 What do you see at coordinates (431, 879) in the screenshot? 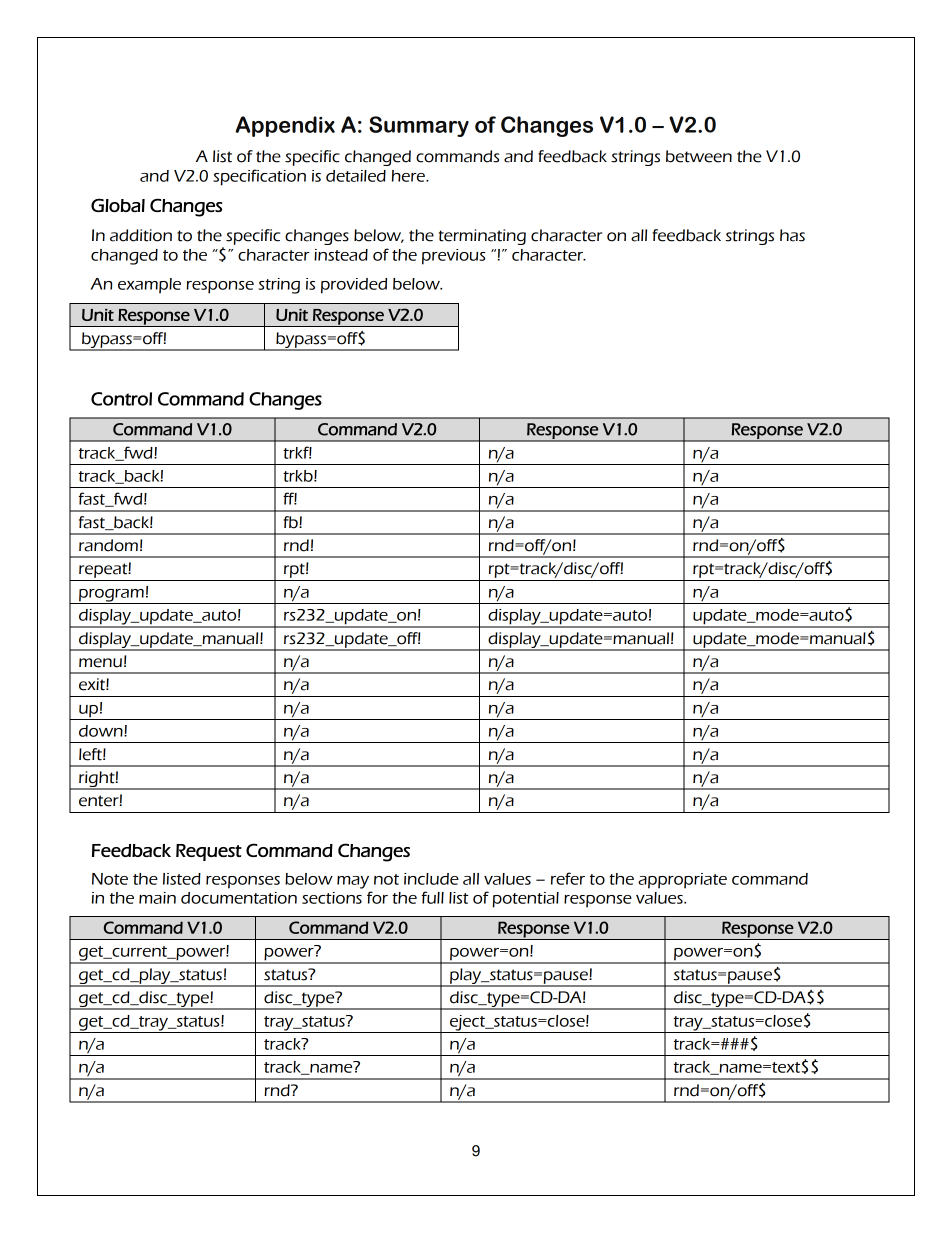
I see `include` at bounding box center [431, 879].
